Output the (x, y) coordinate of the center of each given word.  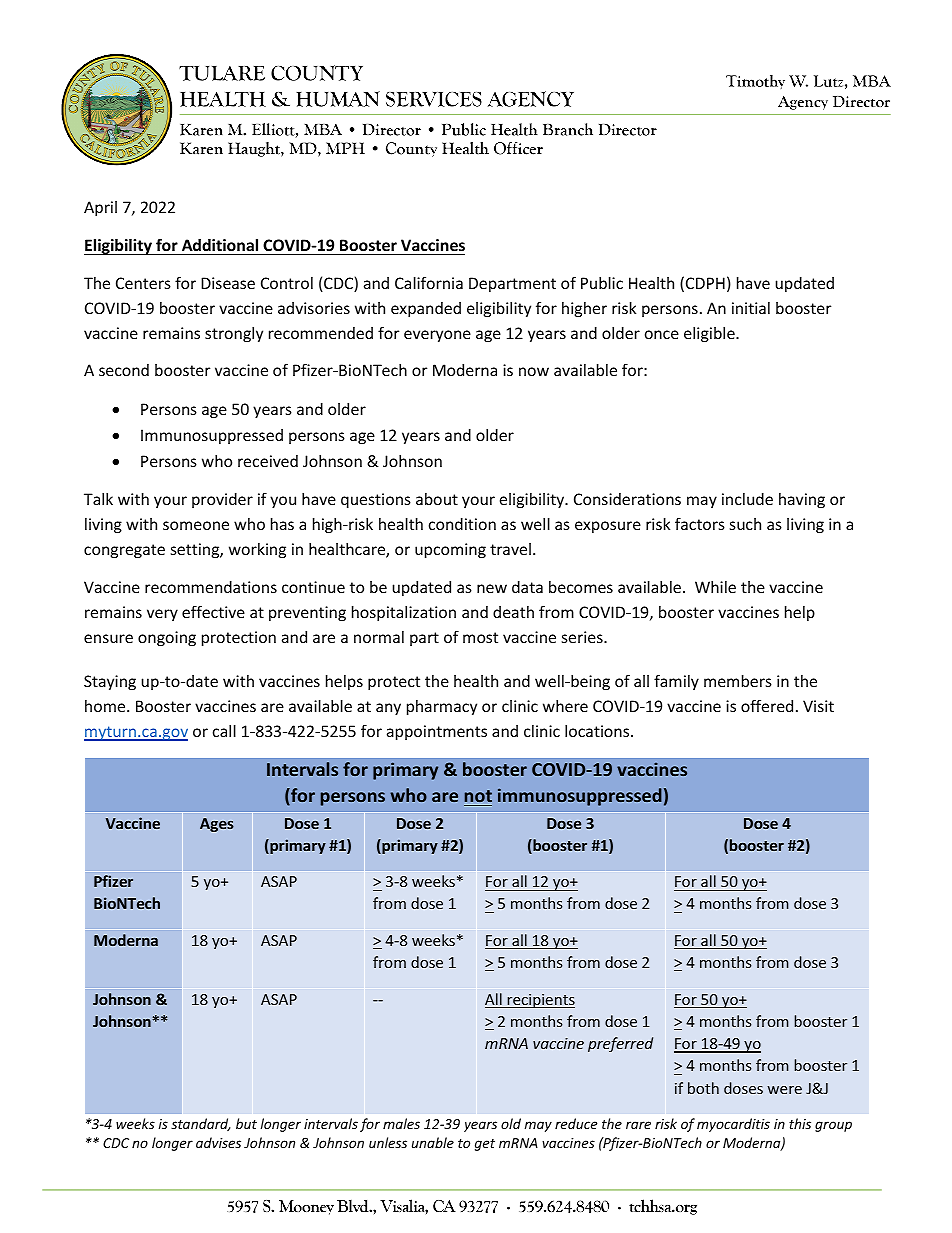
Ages (217, 825)
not (478, 798)
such (745, 524)
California (429, 282)
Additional (220, 245)
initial (751, 308)
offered (767, 705)
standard (201, 1124)
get (485, 1145)
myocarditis (733, 1125)
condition (462, 524)
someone (196, 525)
